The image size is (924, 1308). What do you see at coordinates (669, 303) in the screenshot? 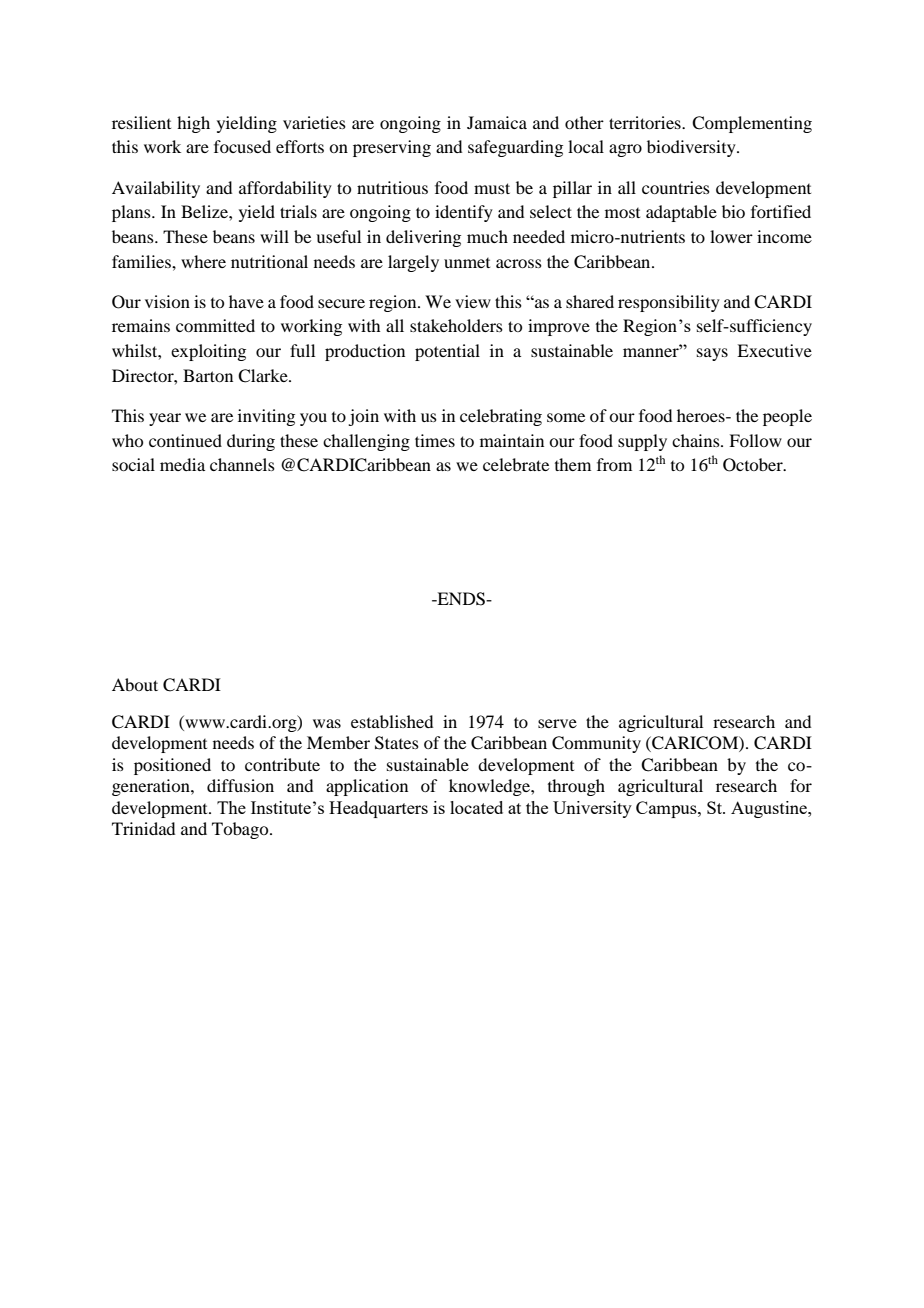
I see `responsibility` at bounding box center [669, 303].
